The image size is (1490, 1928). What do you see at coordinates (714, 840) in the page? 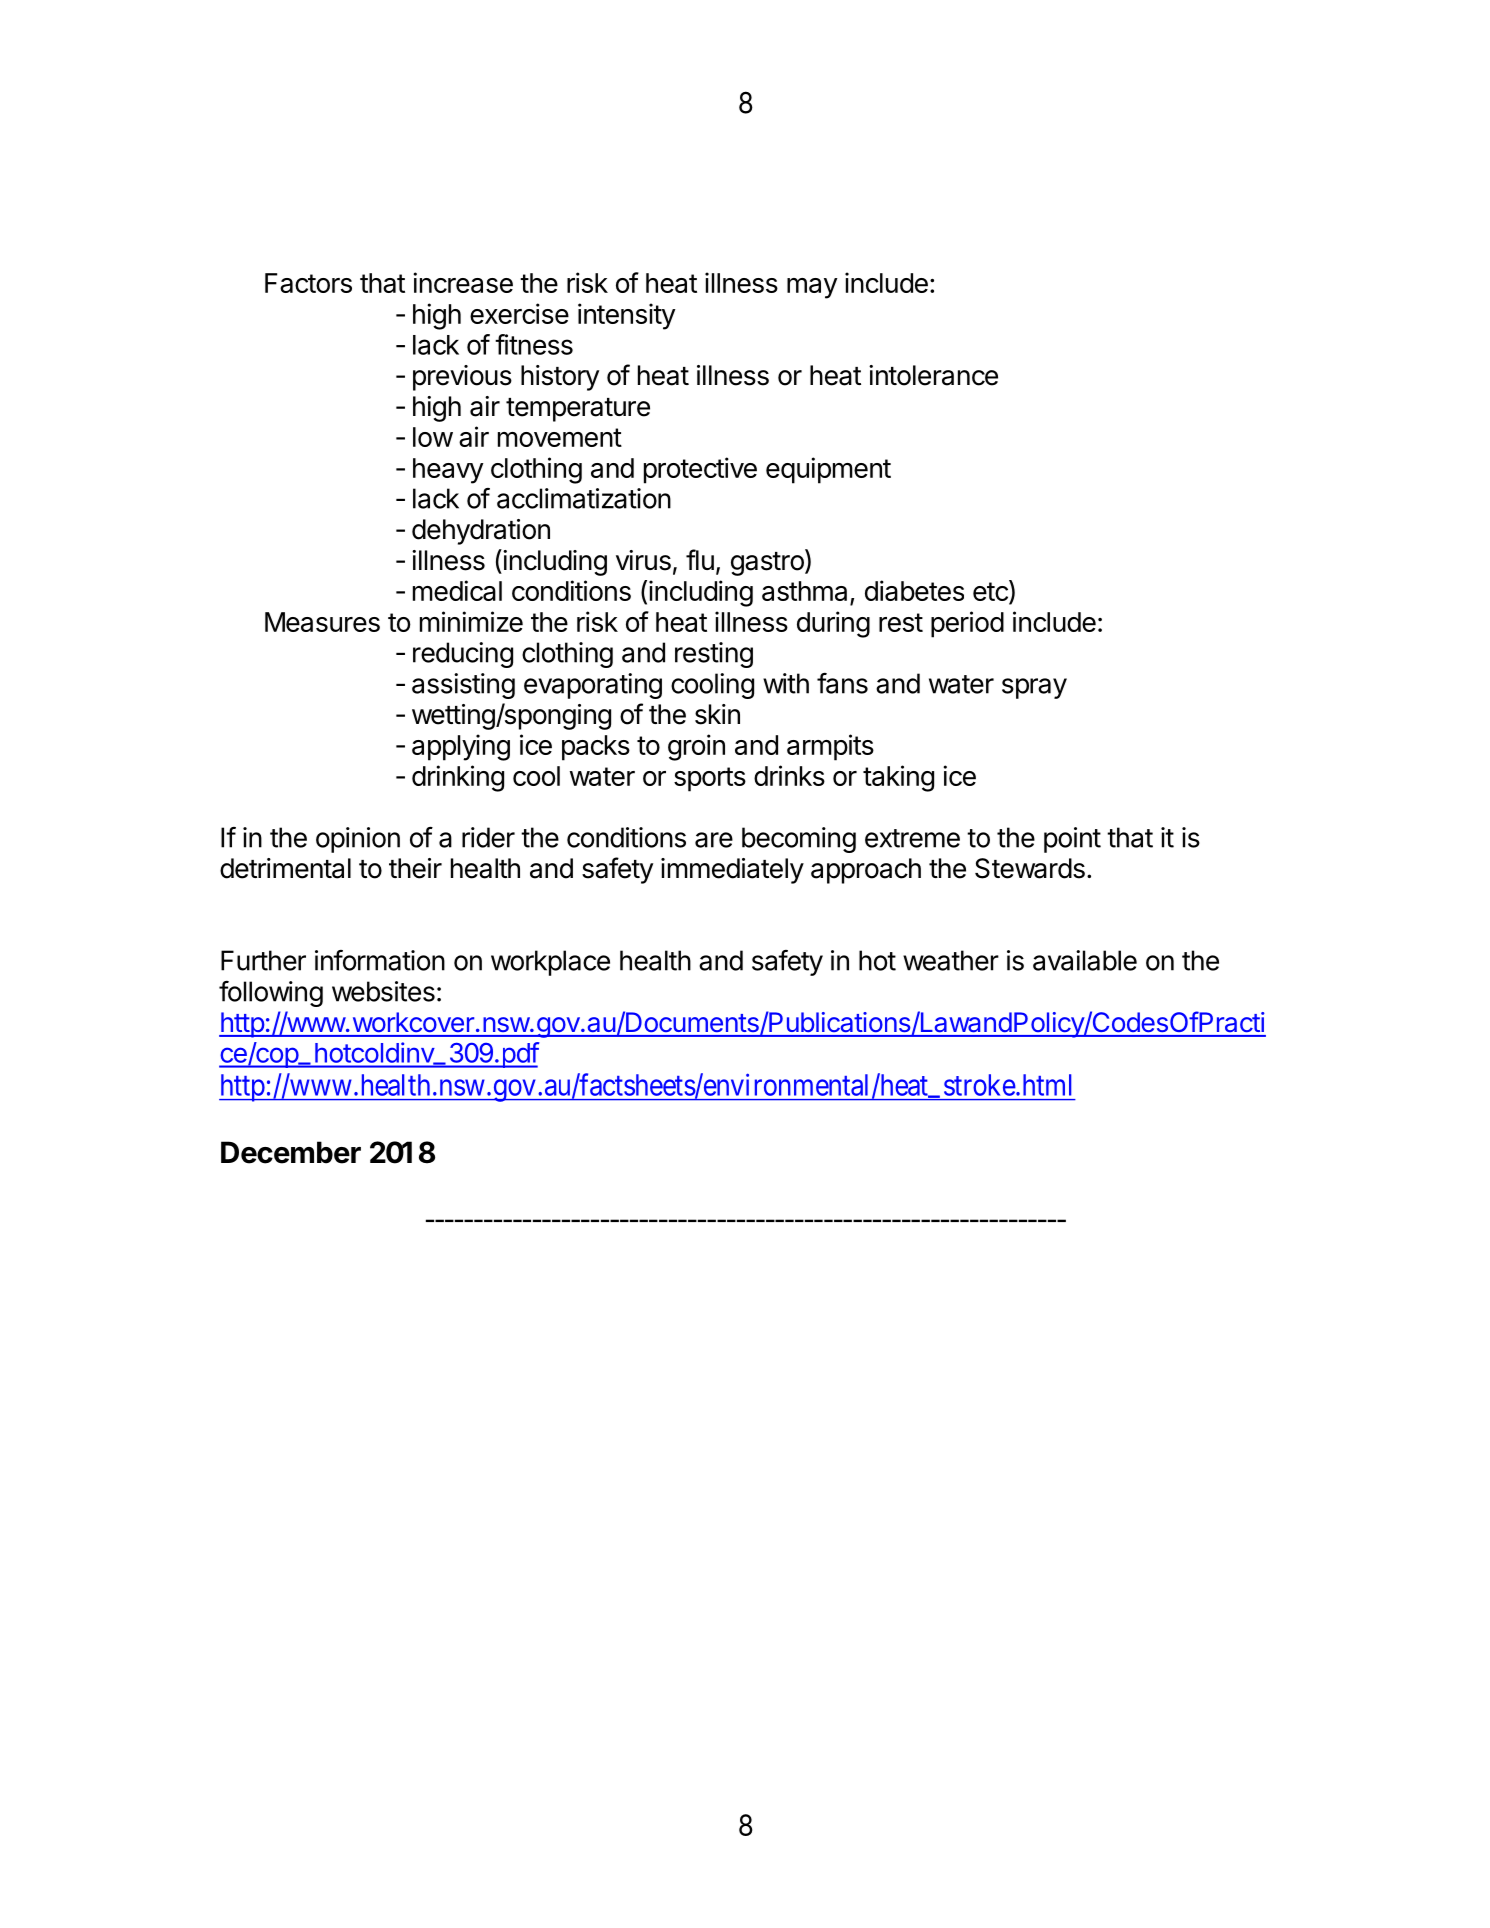
I see `are` at bounding box center [714, 840].
